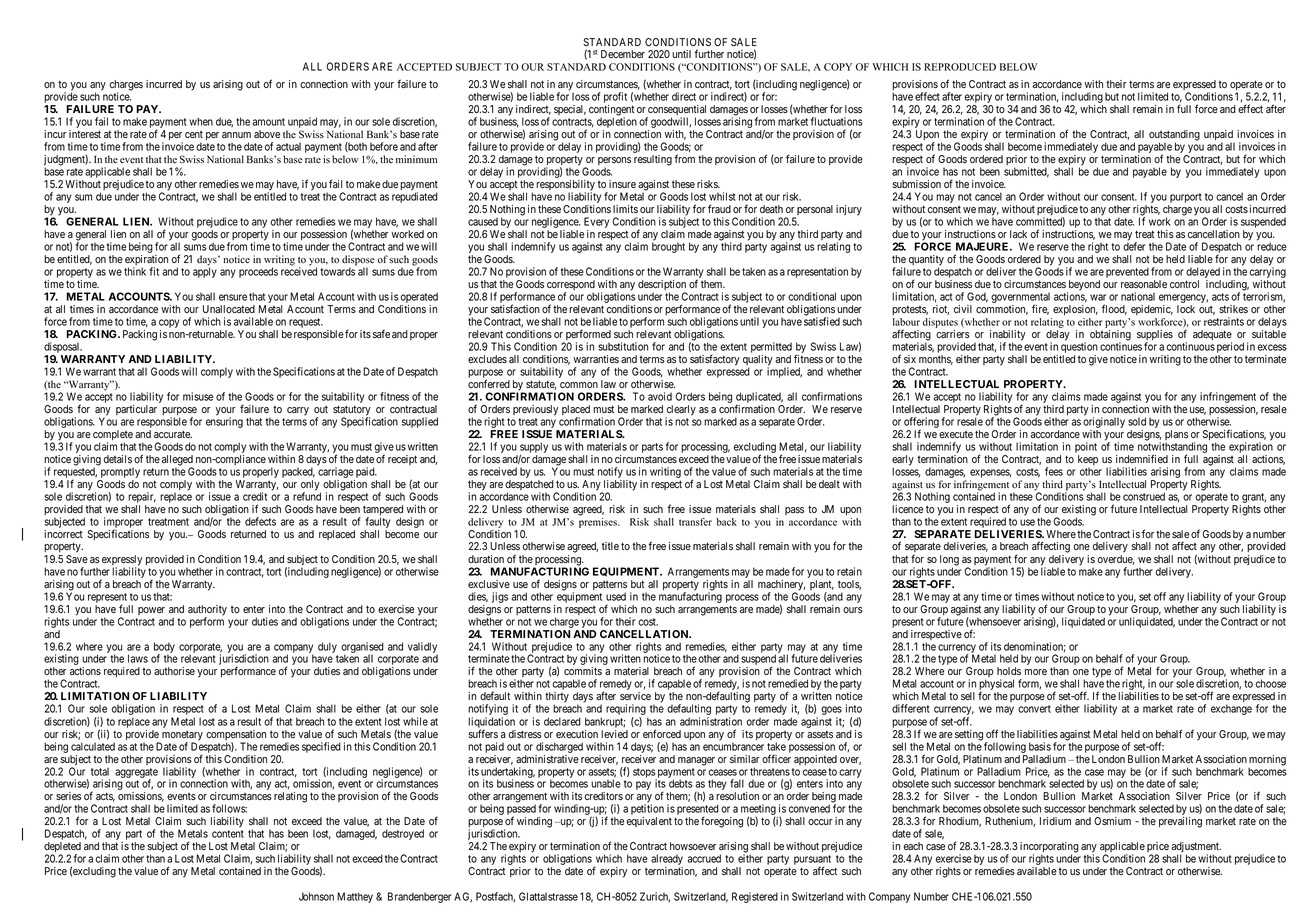 Image resolution: width=1308 pixels, height=924 pixels. Describe the element at coordinates (615, 99) in the page. I see `profit` at that location.
